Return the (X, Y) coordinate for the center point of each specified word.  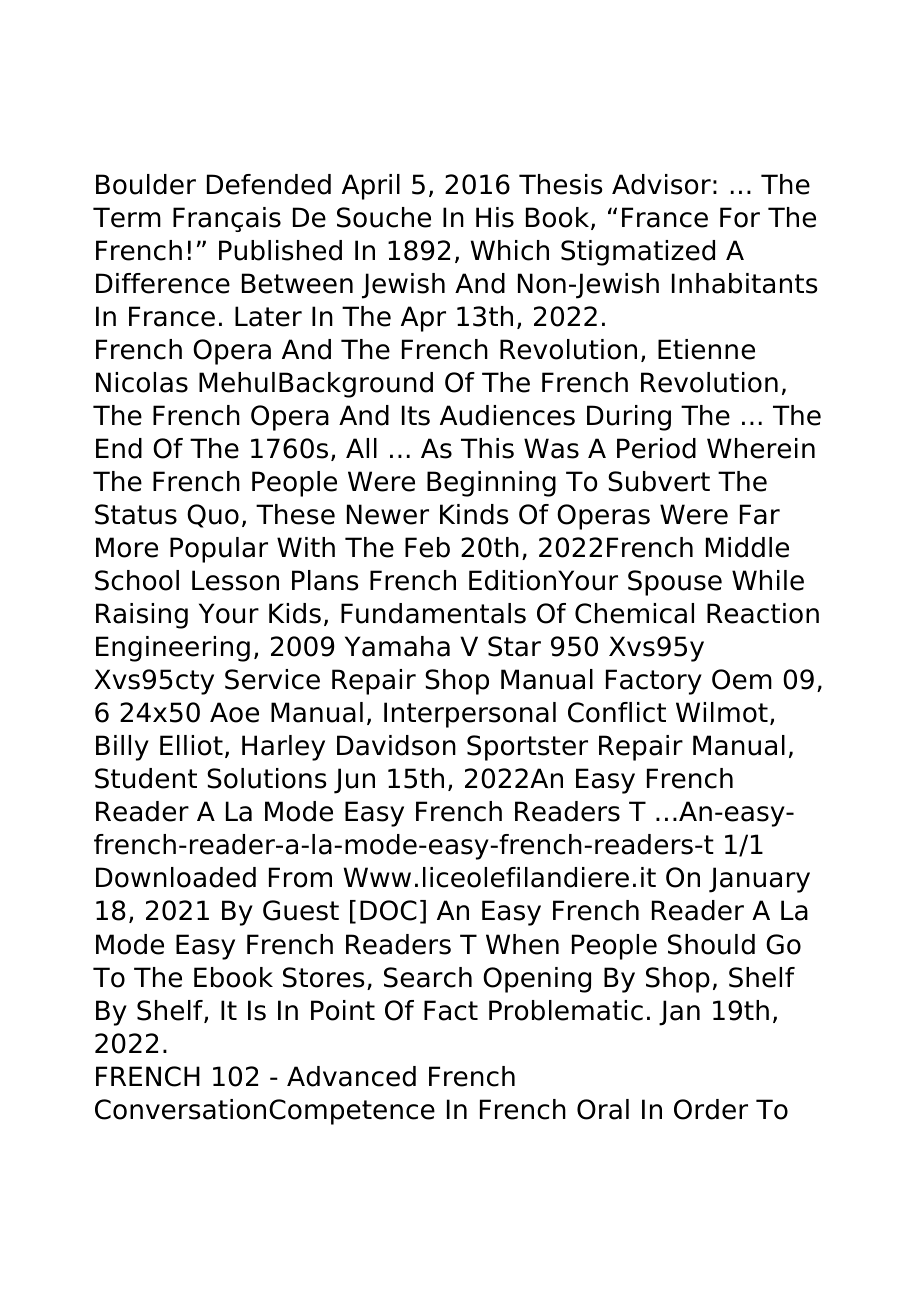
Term (127, 217)
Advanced (351, 1076)
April (371, 187)
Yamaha (397, 646)
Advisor (661, 184)
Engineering (173, 649)
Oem (742, 679)
